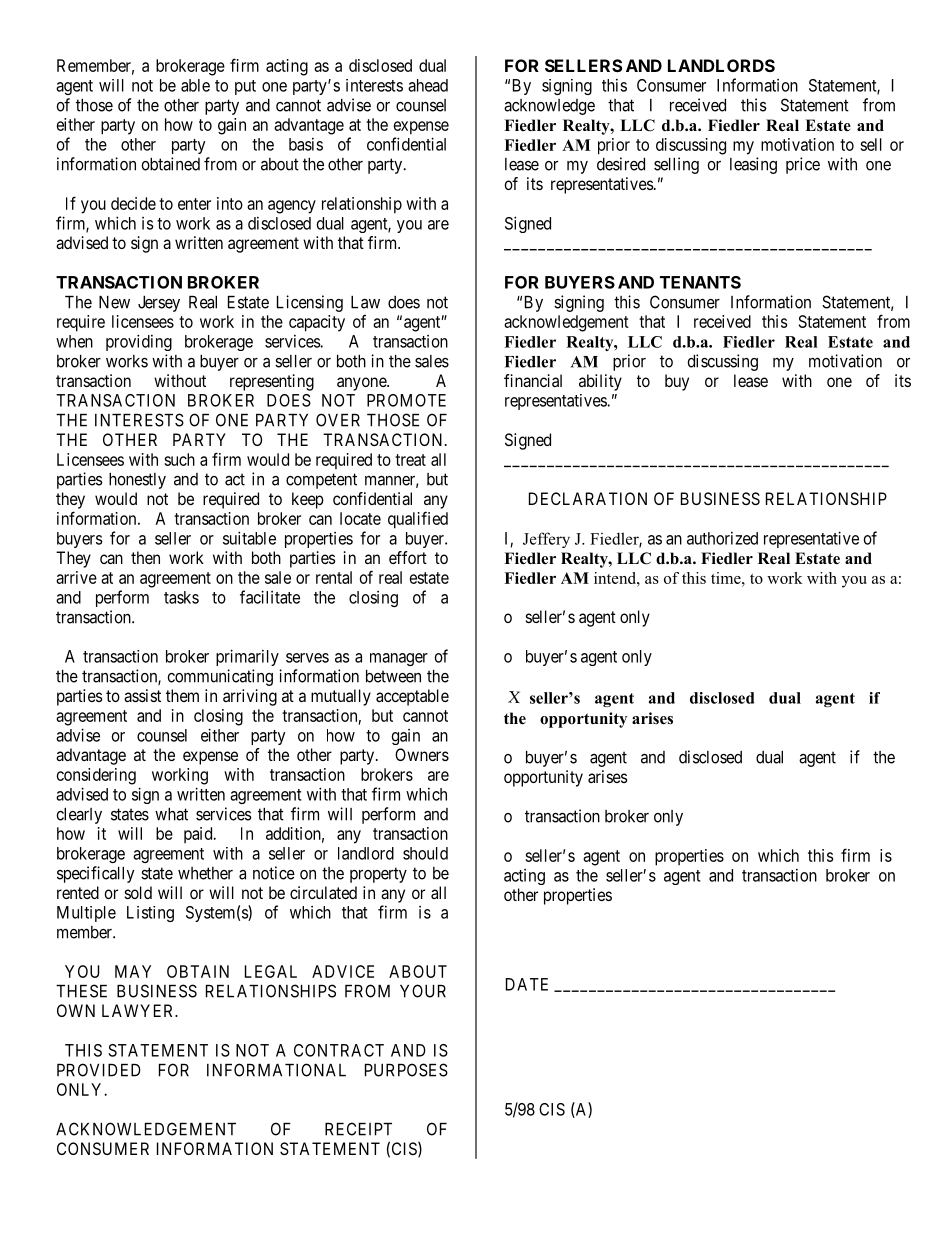  Describe the element at coordinates (159, 304) in the page. I see `Jersey` at that location.
